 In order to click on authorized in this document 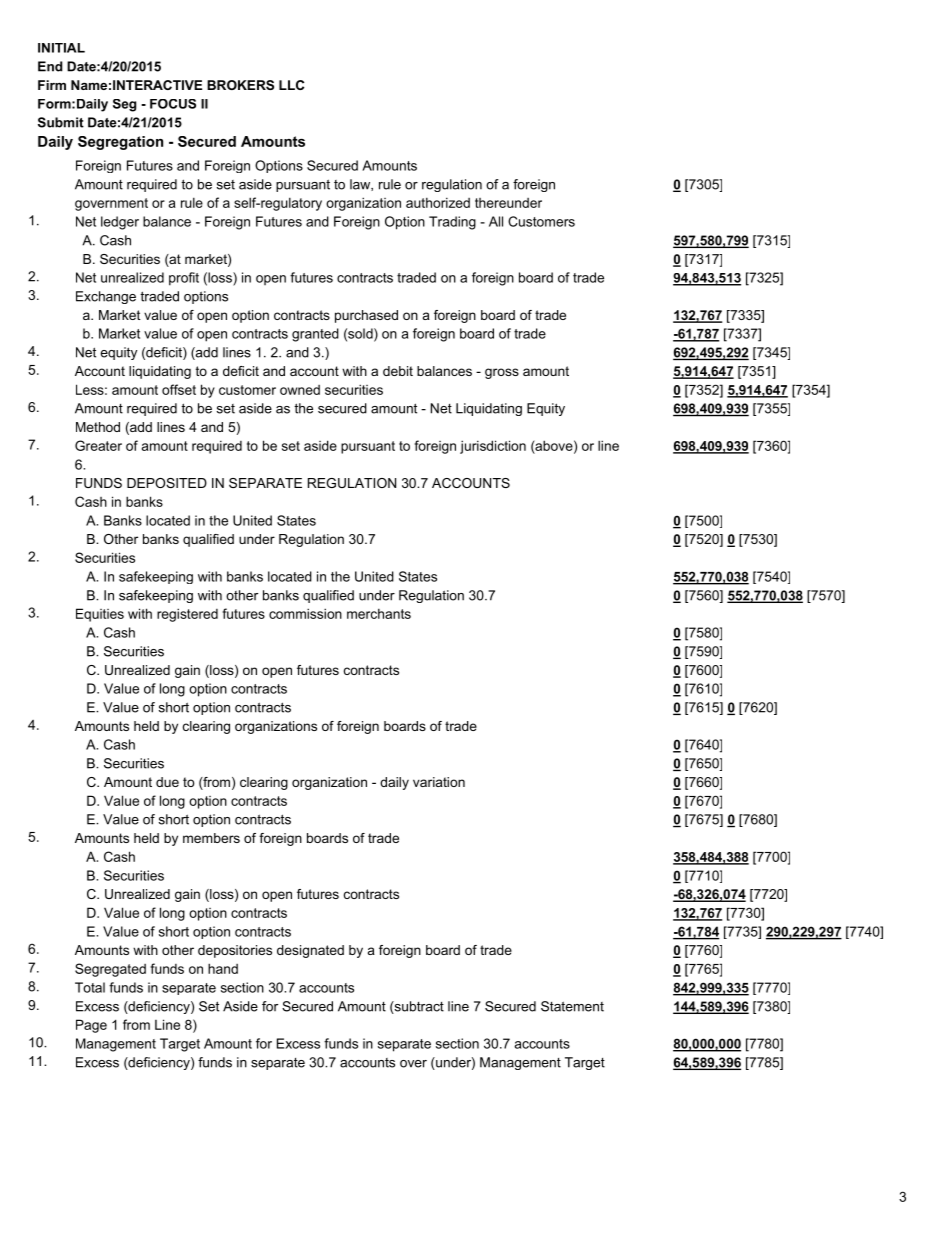, I will do `click(438, 202)`.
